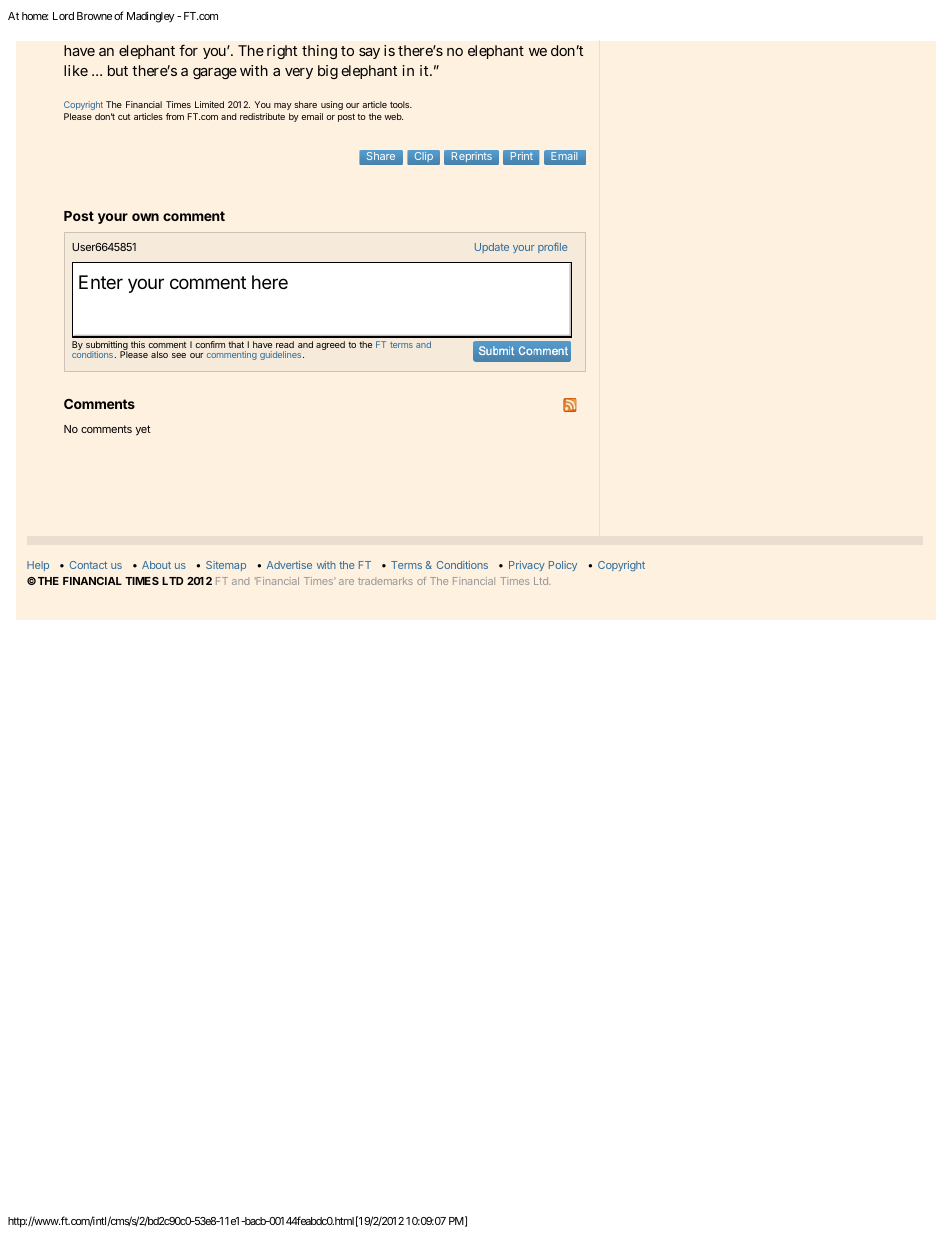 This page has width=952, height=1233. What do you see at coordinates (369, 53) in the page?
I see `say` at bounding box center [369, 53].
